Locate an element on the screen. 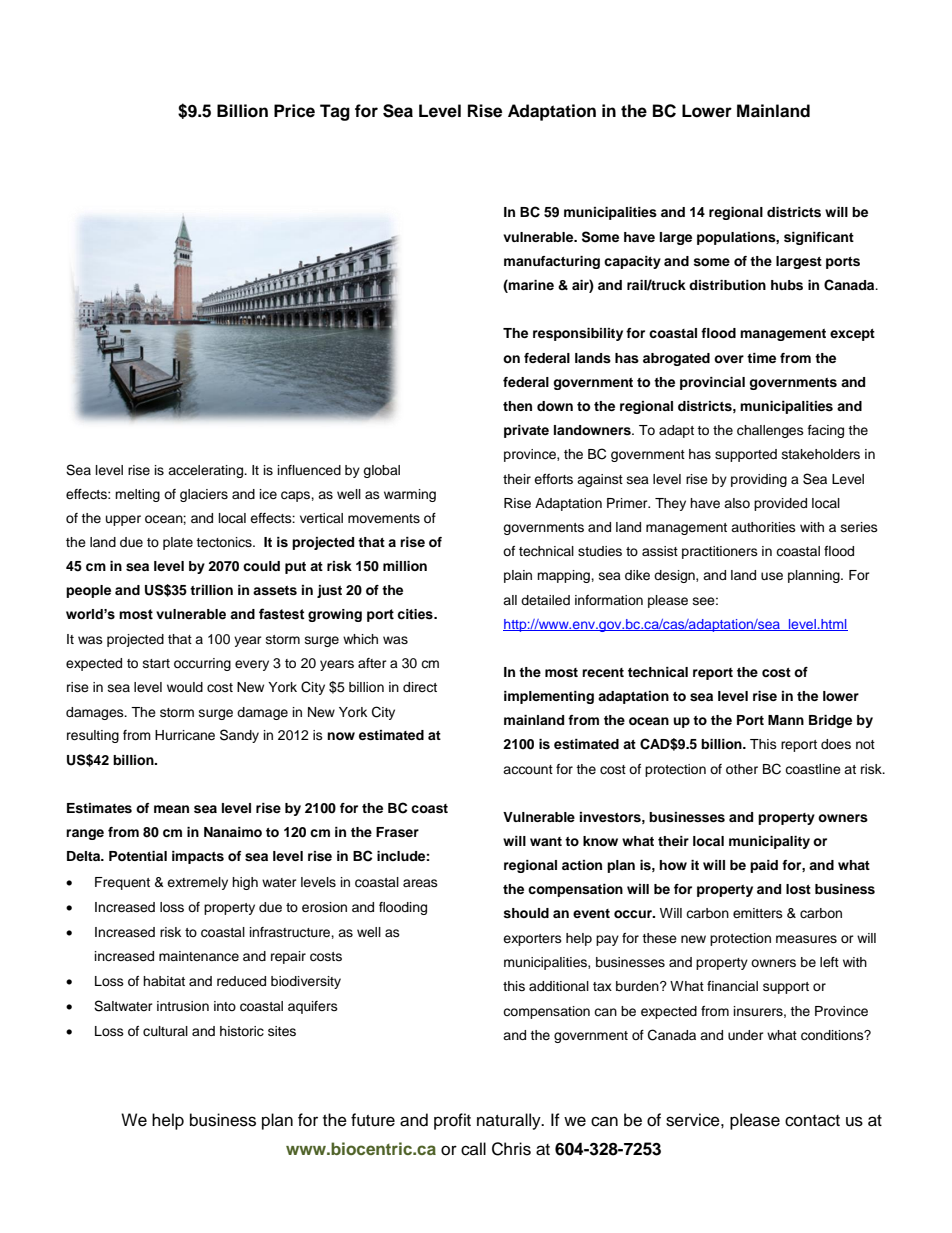 The image size is (952, 1233). cultural is located at coordinates (165, 1031).
